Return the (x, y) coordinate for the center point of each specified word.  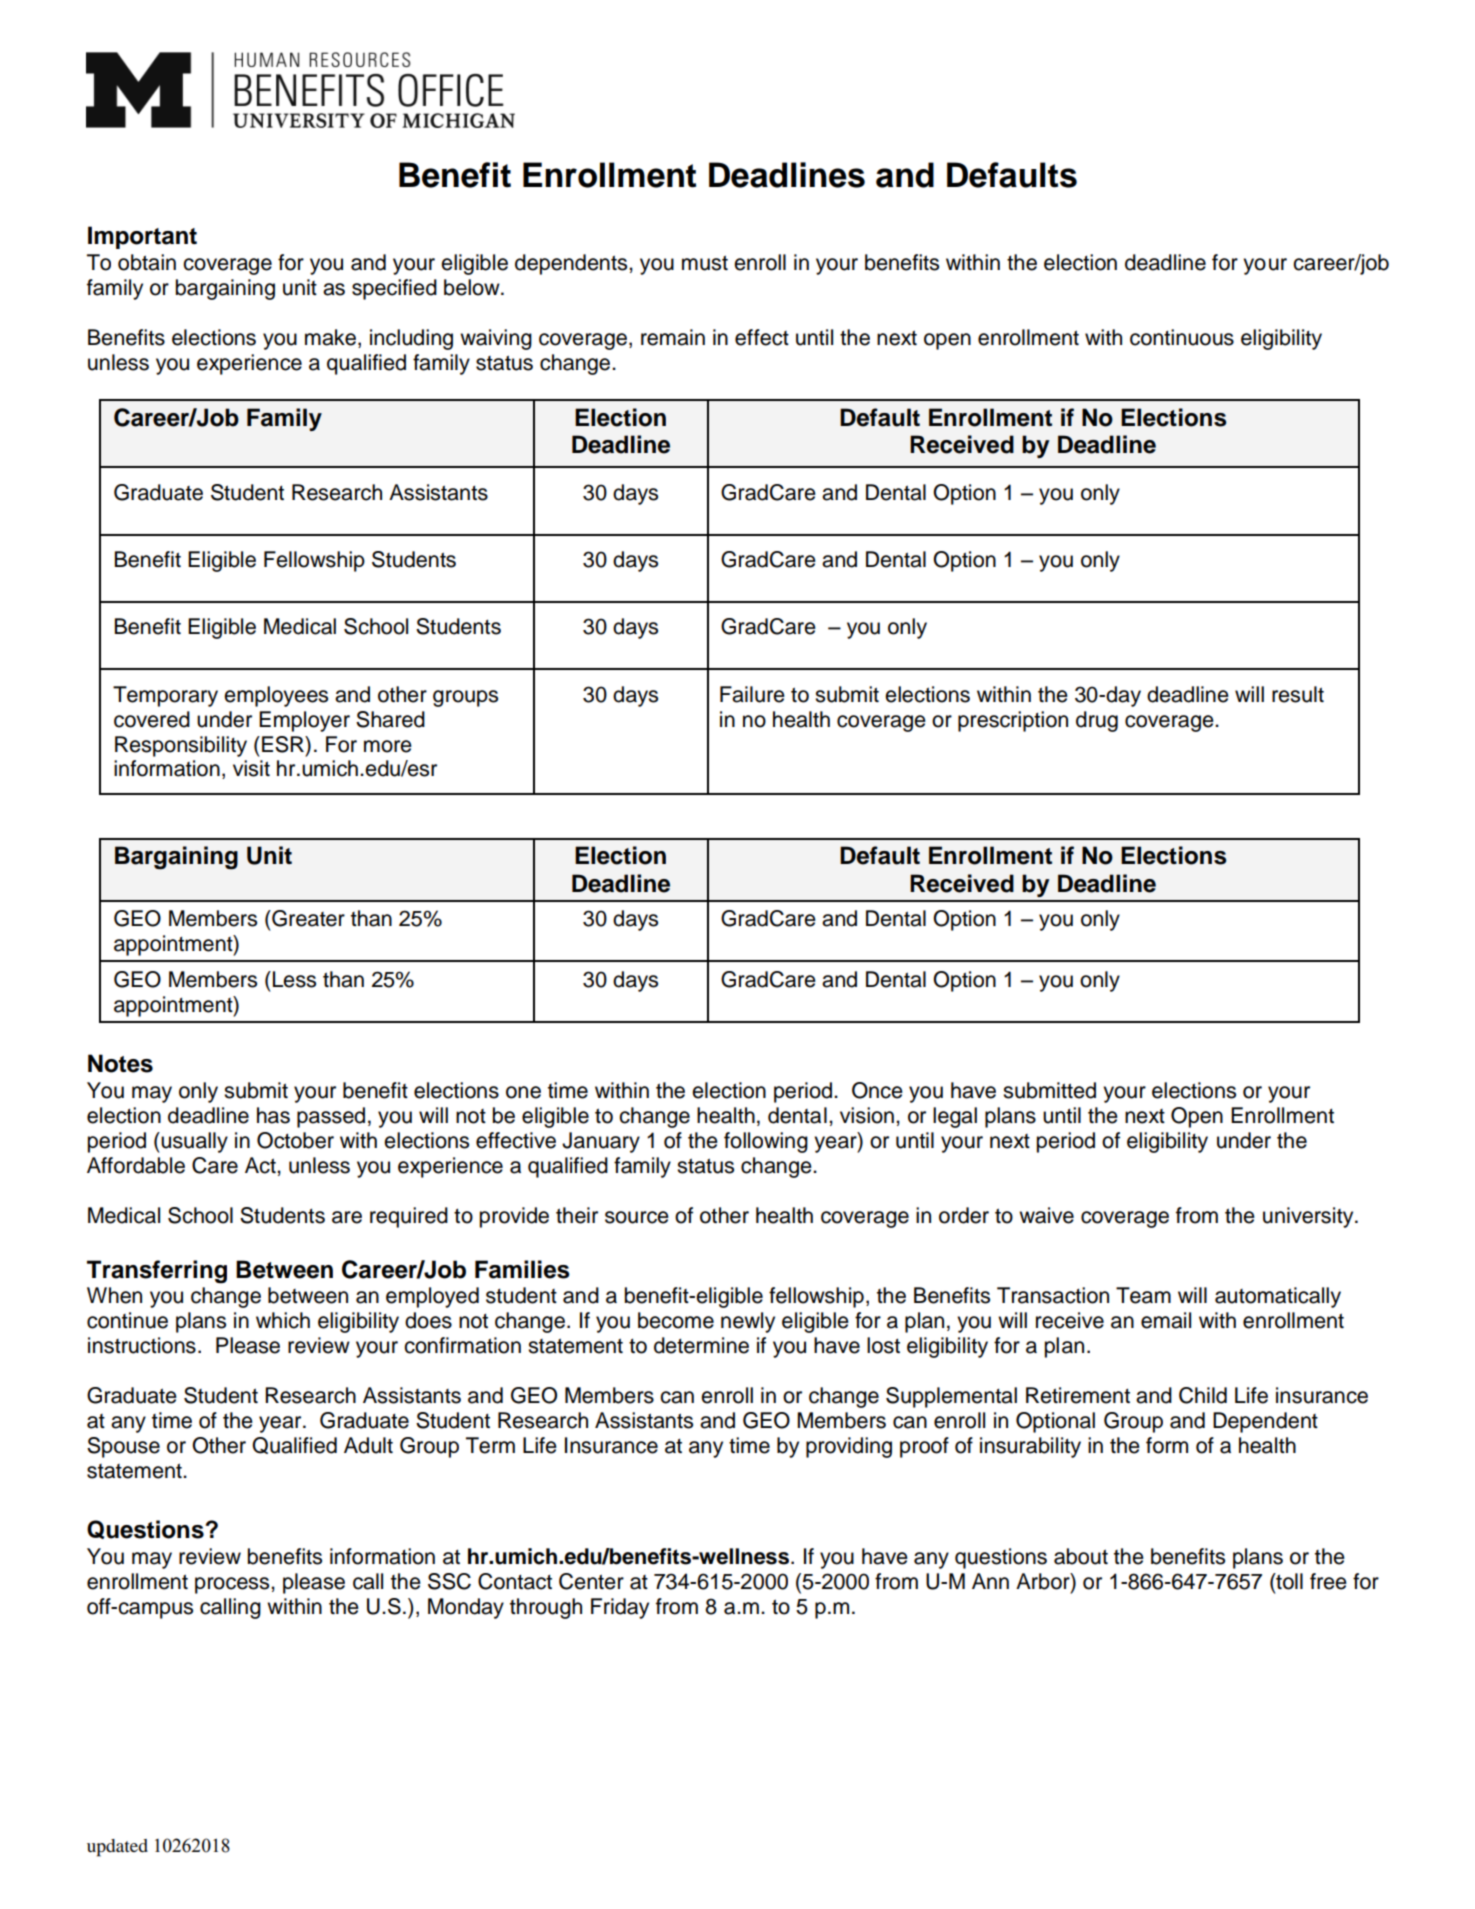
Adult (368, 1445)
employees (276, 696)
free (1328, 1581)
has (273, 1115)
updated (117, 1848)
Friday (620, 1608)
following (766, 1142)
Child (1203, 1395)
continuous (1182, 337)
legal (955, 1117)
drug (1097, 721)
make (332, 338)
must (705, 263)
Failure (752, 694)
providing (849, 1447)
